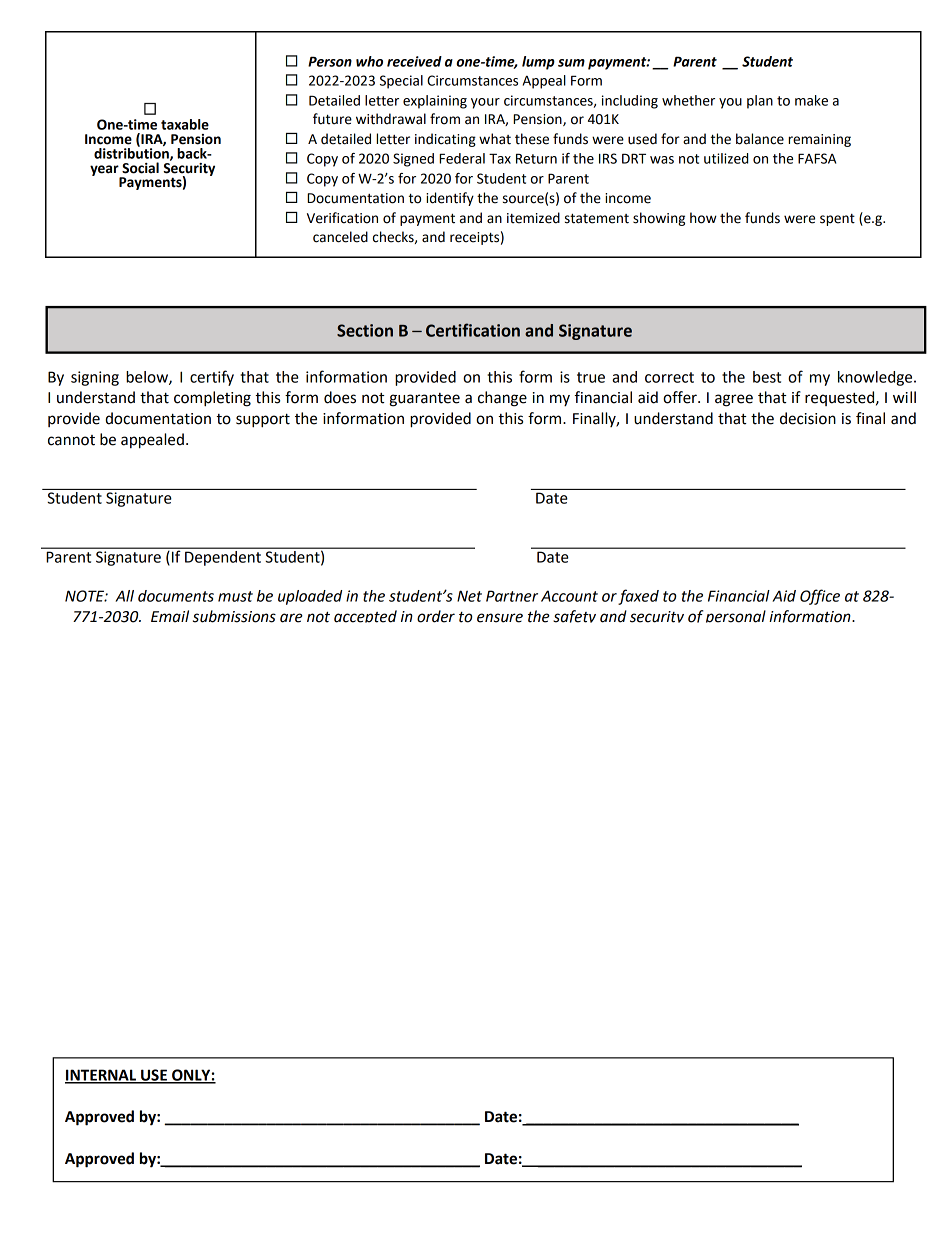 This document has width=952, height=1233. What do you see at coordinates (102, 1076) in the document?
I see `INTERNAL` at bounding box center [102, 1076].
